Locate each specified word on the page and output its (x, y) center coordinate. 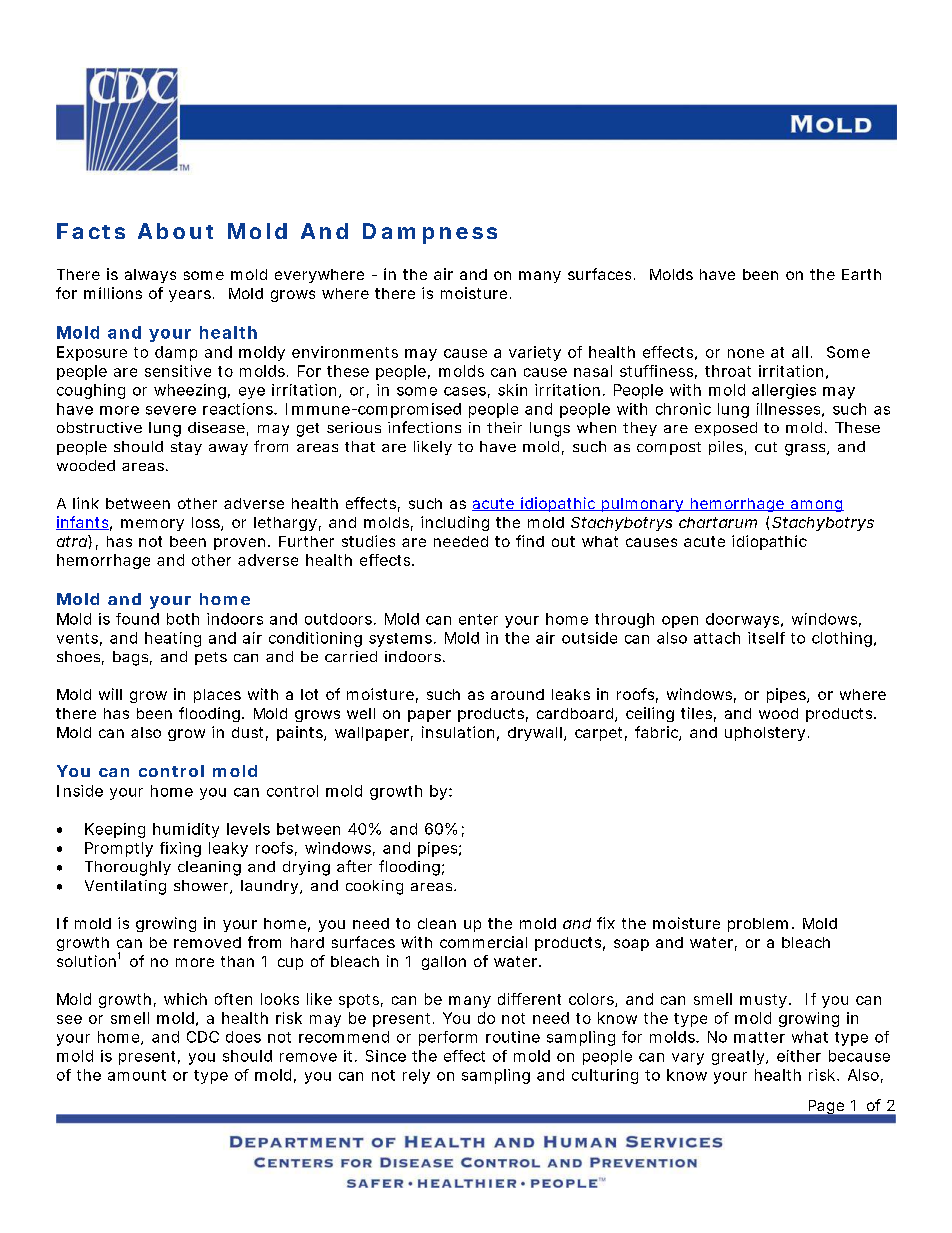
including (455, 523)
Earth (861, 274)
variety (535, 353)
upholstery (765, 734)
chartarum (718, 522)
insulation (458, 732)
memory (152, 525)
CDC (203, 1037)
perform (448, 1038)
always (150, 276)
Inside (80, 791)
